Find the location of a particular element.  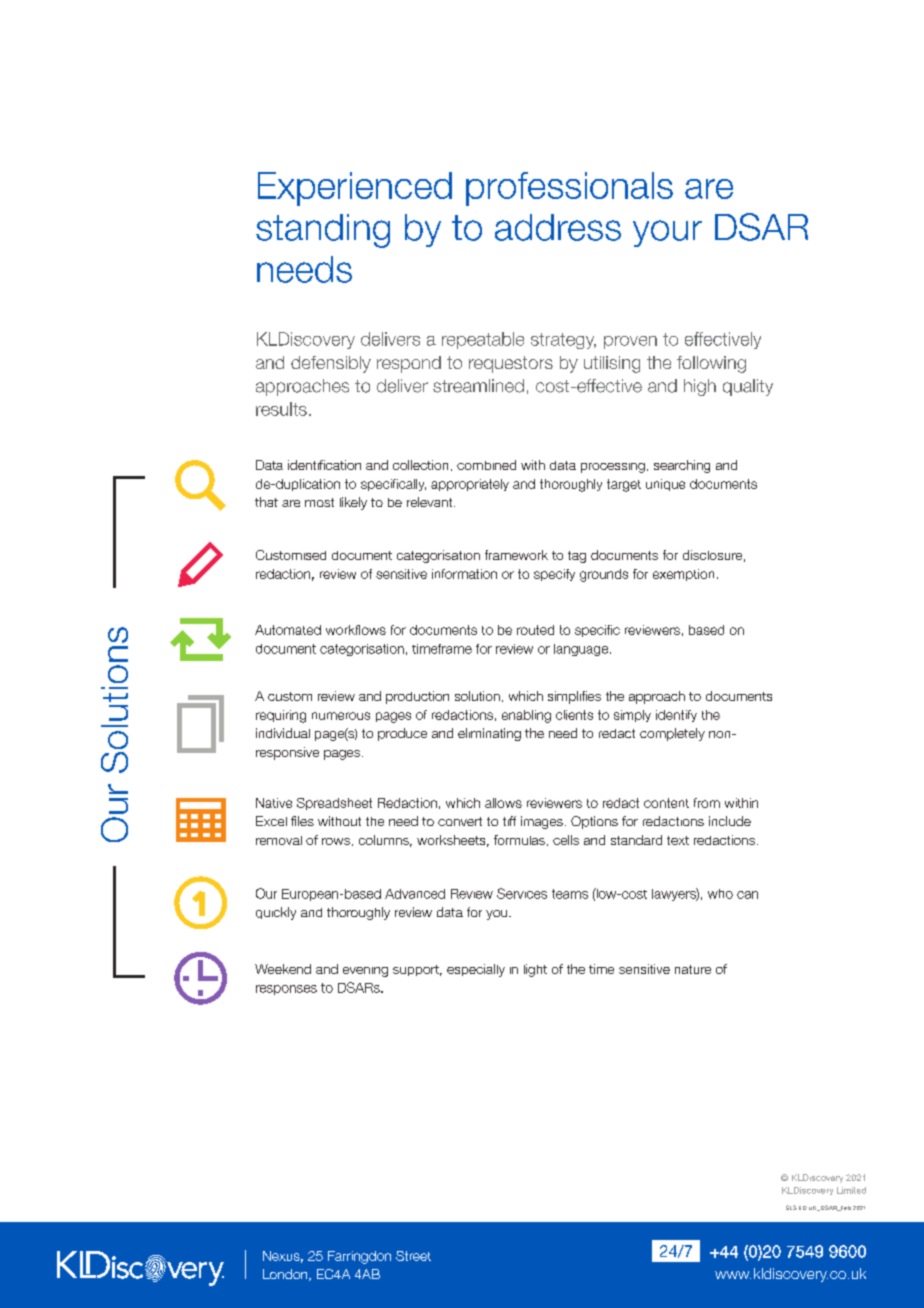

your is located at coordinates (667, 233).
